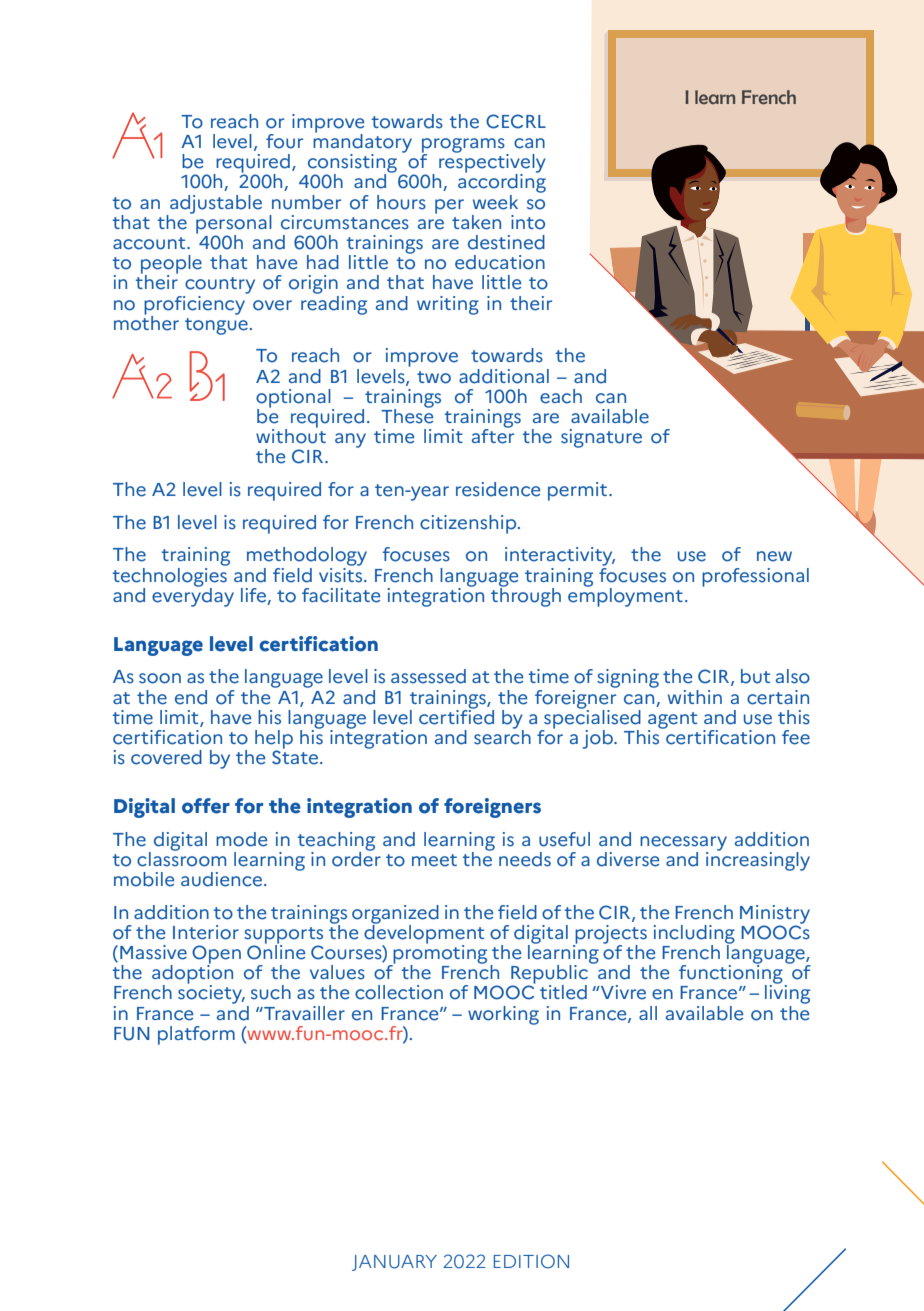 This document has height=1311, width=924. What do you see at coordinates (528, 222) in the document?
I see `into` at bounding box center [528, 222].
